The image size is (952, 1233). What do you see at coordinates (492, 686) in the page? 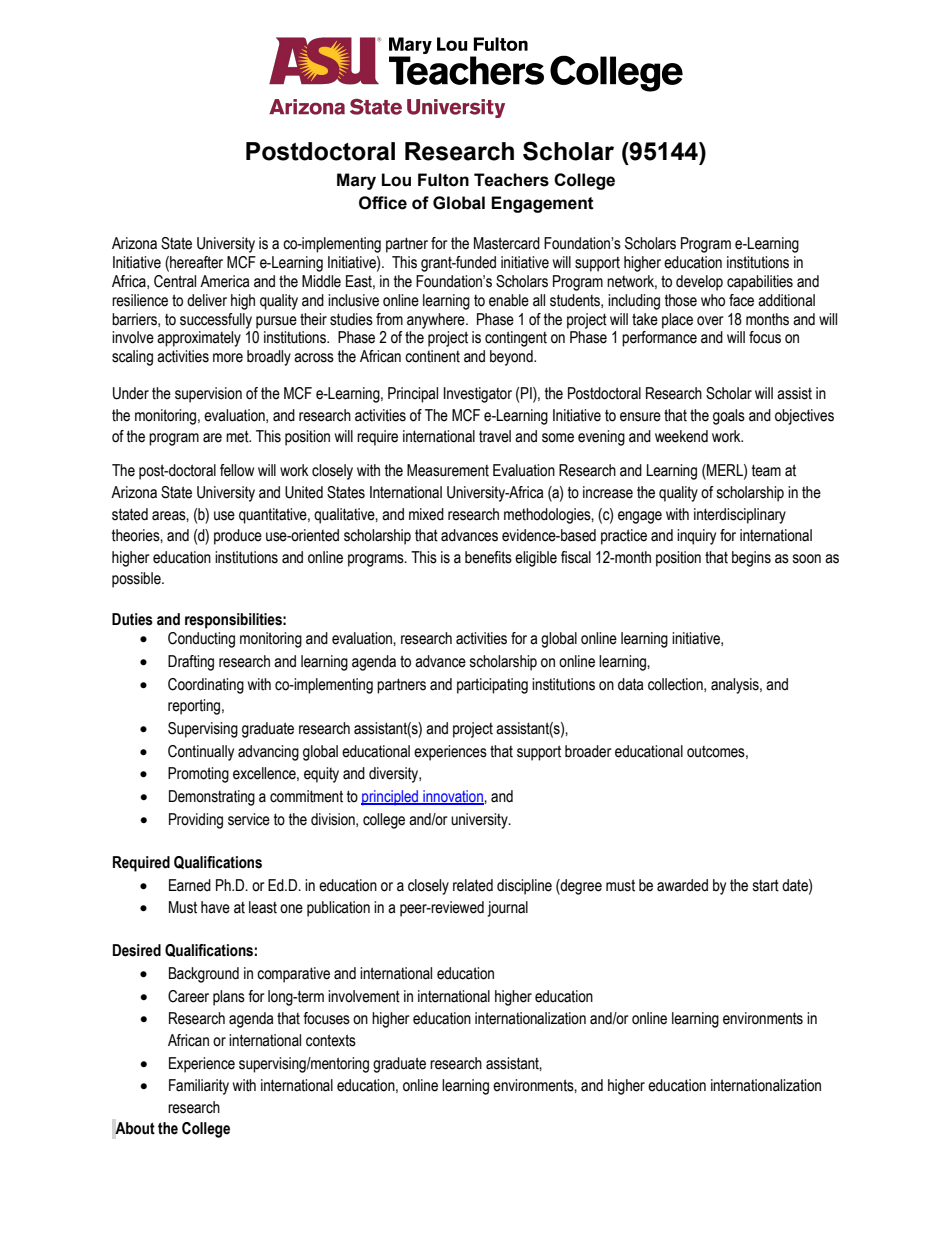
I see `participating` at bounding box center [492, 686].
